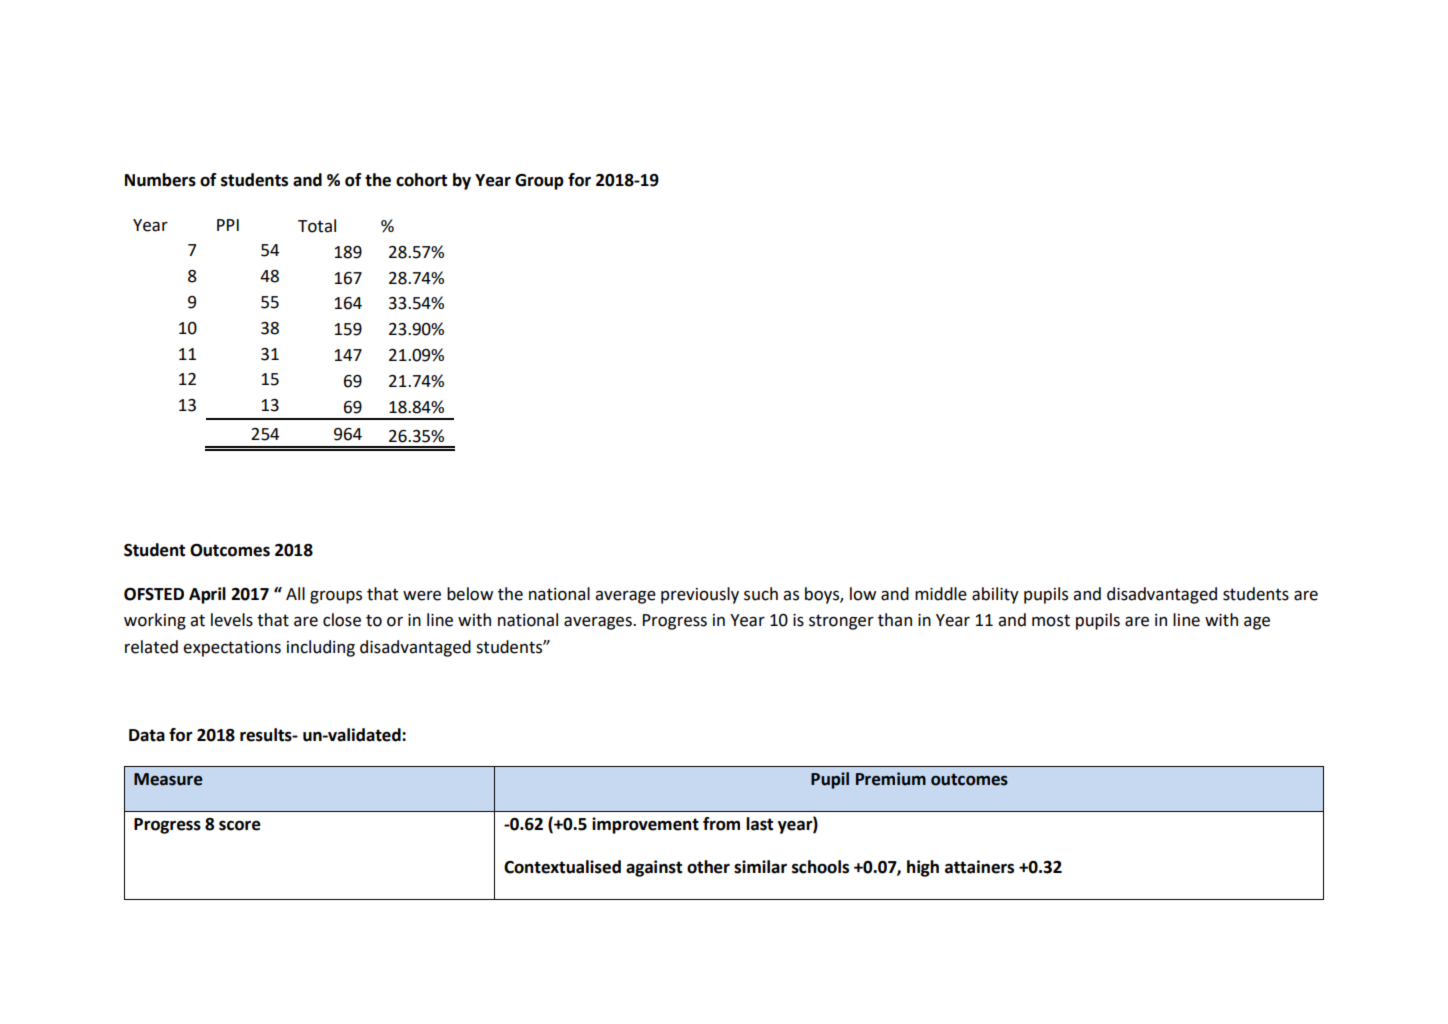  I want to click on previously, so click(700, 595).
